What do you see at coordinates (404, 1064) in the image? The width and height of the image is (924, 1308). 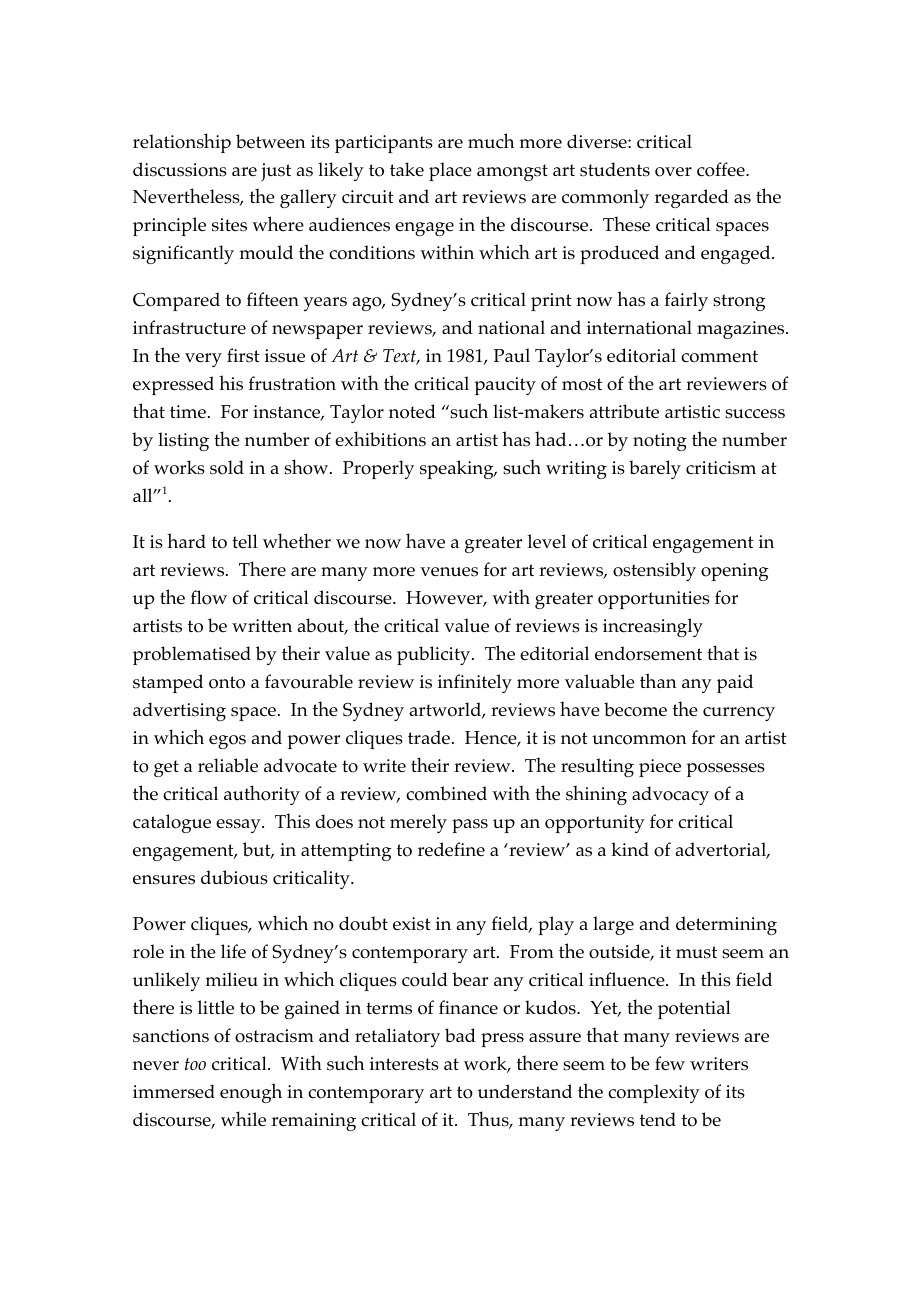 I see `interests` at bounding box center [404, 1064].
